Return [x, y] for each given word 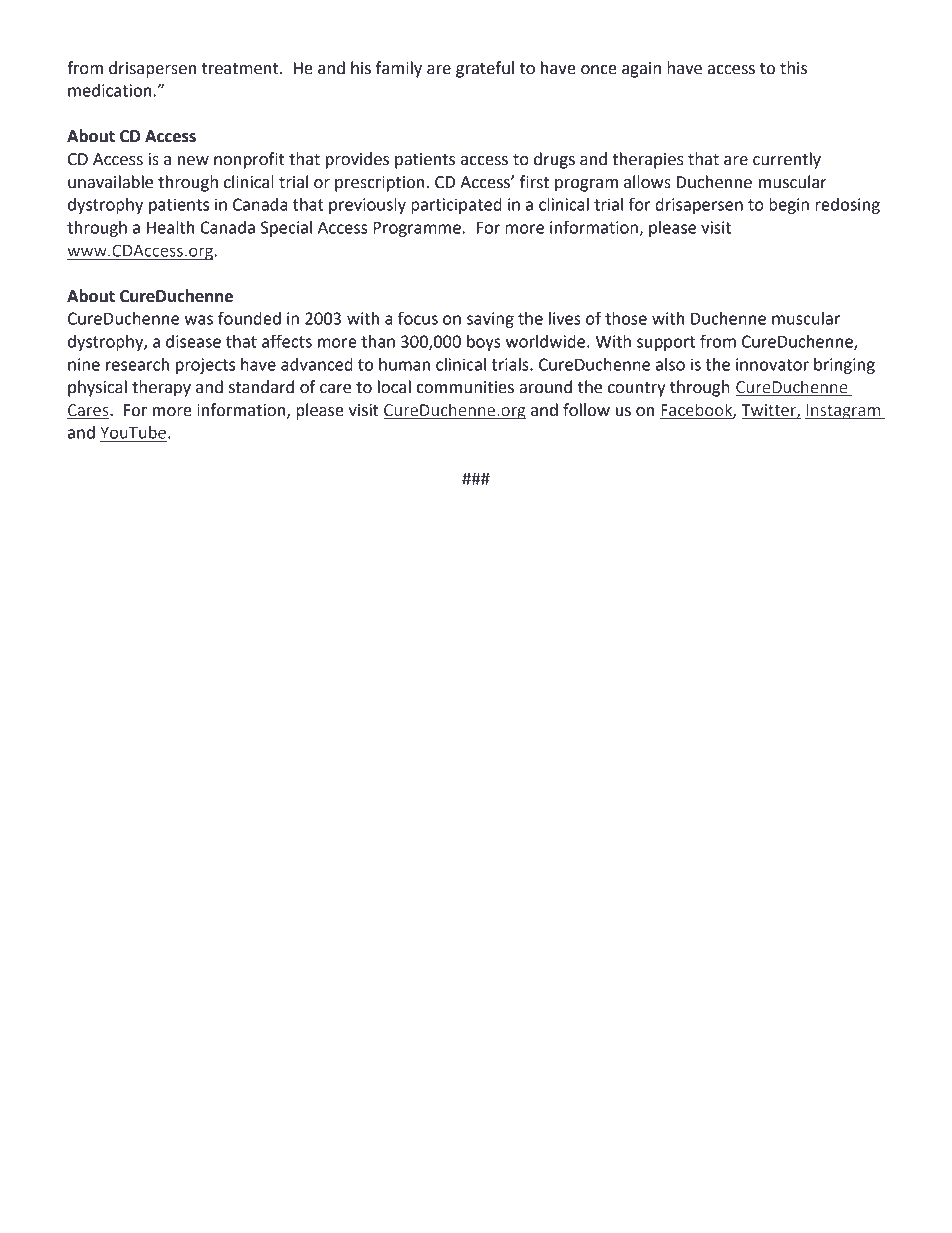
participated [456, 206]
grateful [485, 69]
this [793, 68]
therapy [161, 388]
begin [789, 206]
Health [170, 227]
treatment [241, 69]
